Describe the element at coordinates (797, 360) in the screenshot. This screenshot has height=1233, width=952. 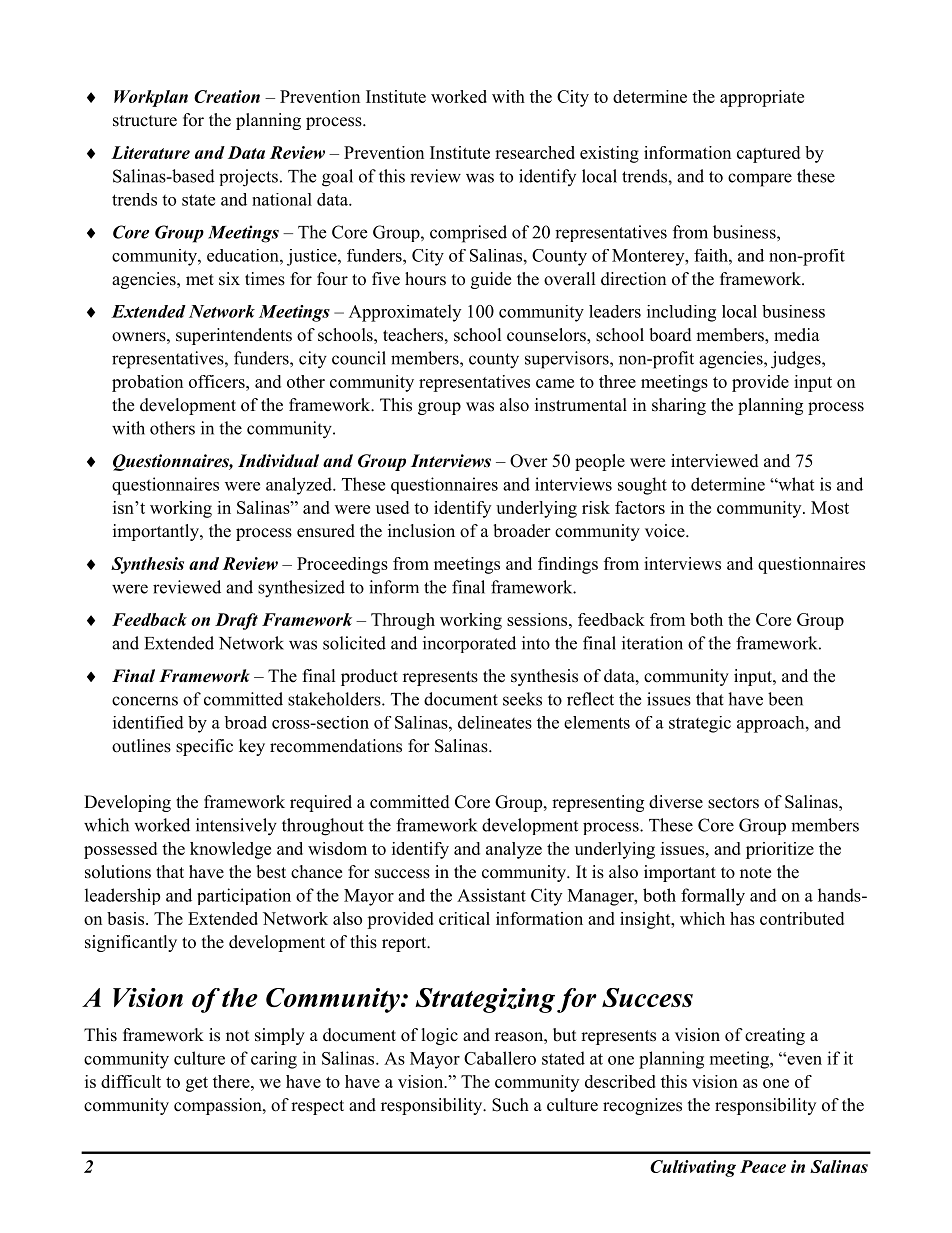
I see `judges` at that location.
